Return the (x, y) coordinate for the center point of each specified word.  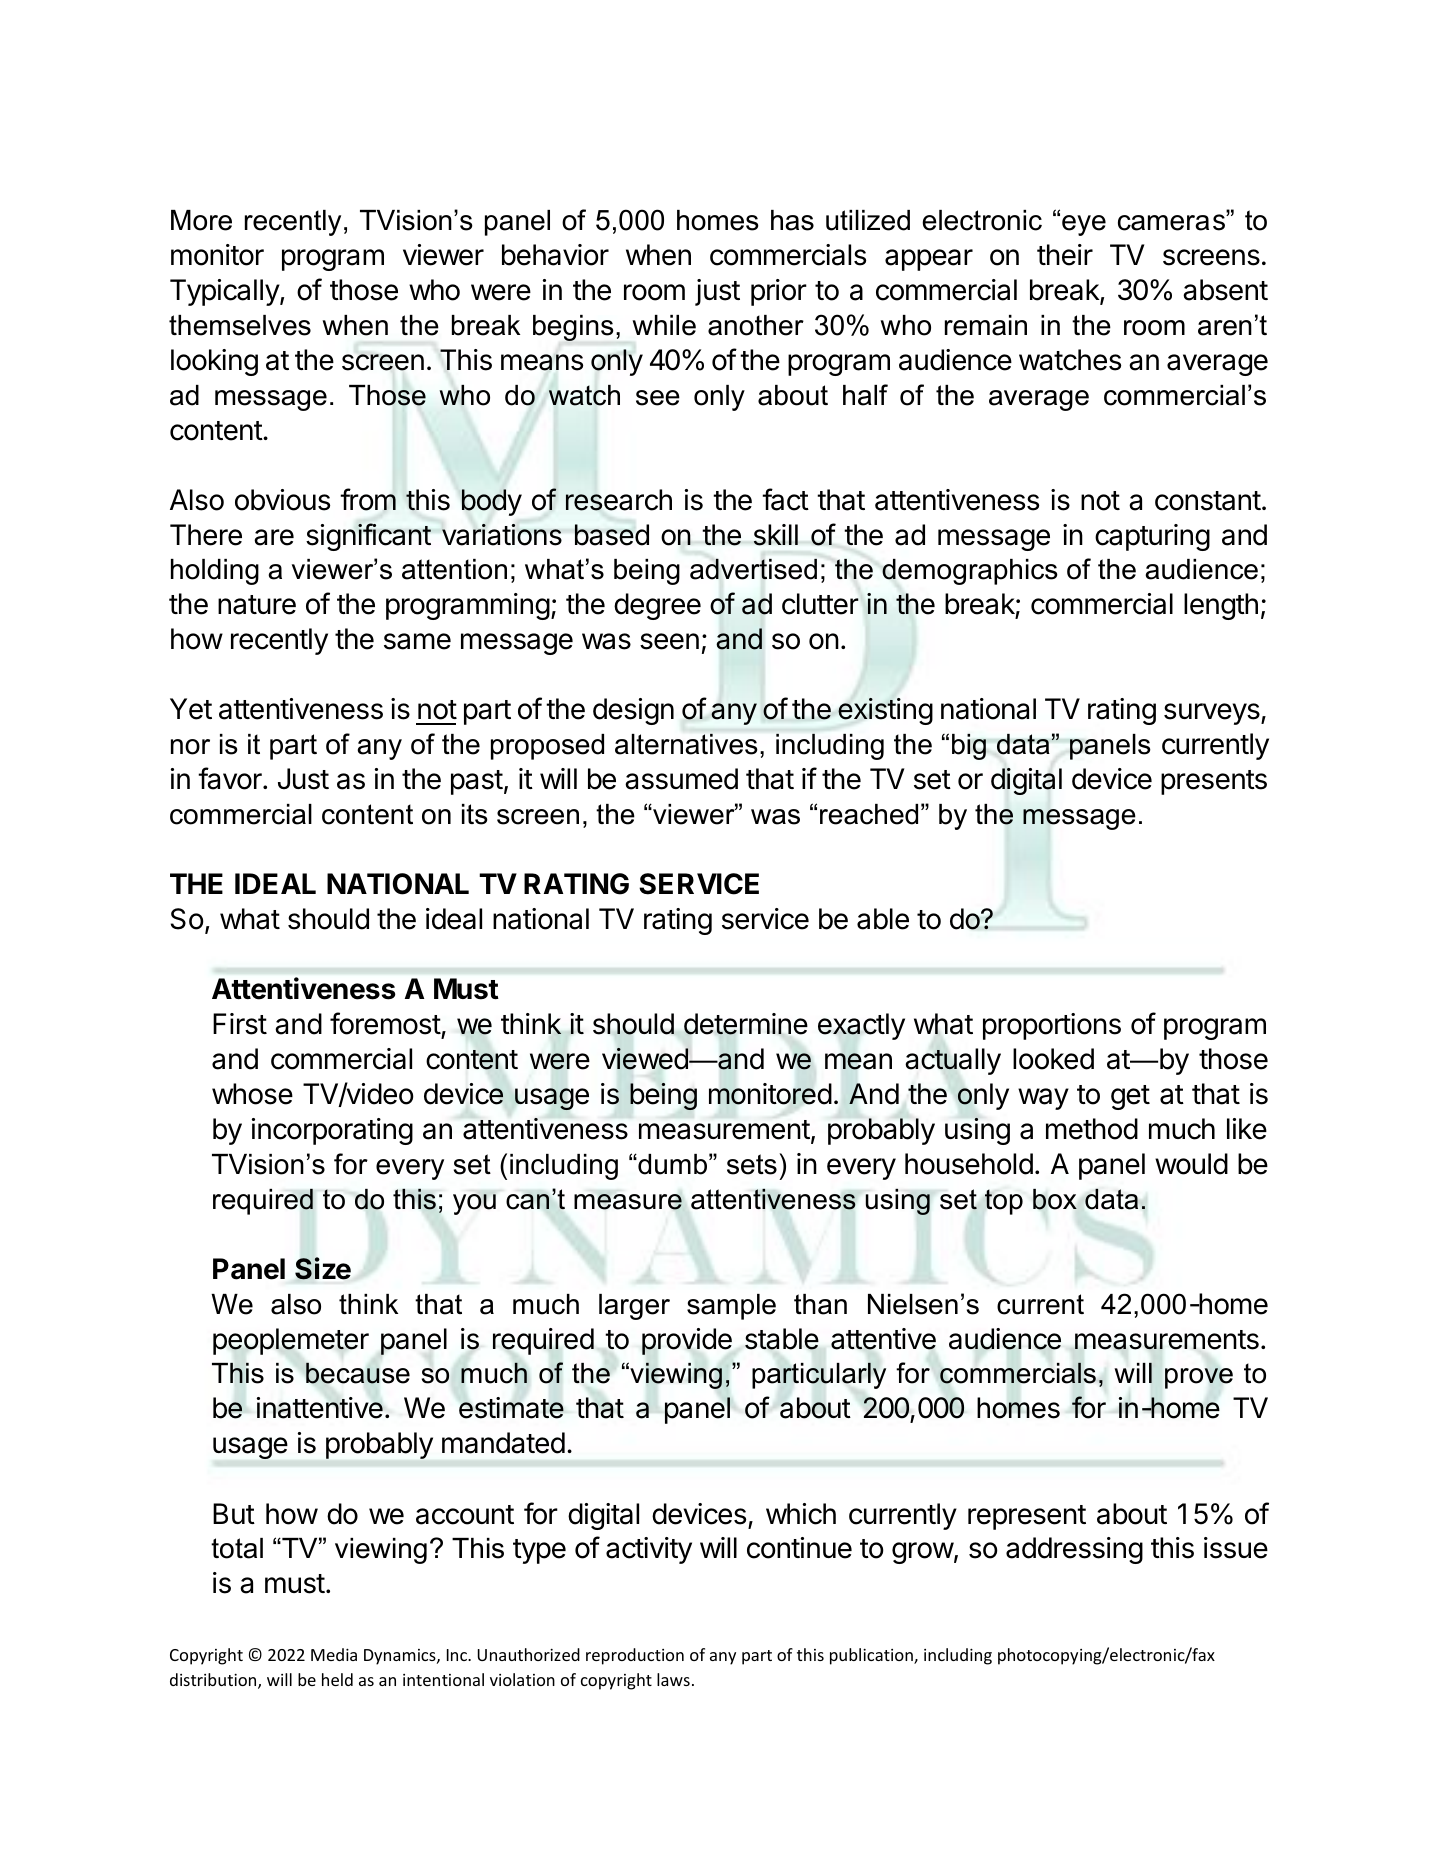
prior (779, 292)
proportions (1052, 1026)
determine (746, 1024)
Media (334, 1654)
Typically (225, 292)
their (1065, 255)
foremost (385, 1023)
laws (673, 1679)
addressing (1074, 1550)
